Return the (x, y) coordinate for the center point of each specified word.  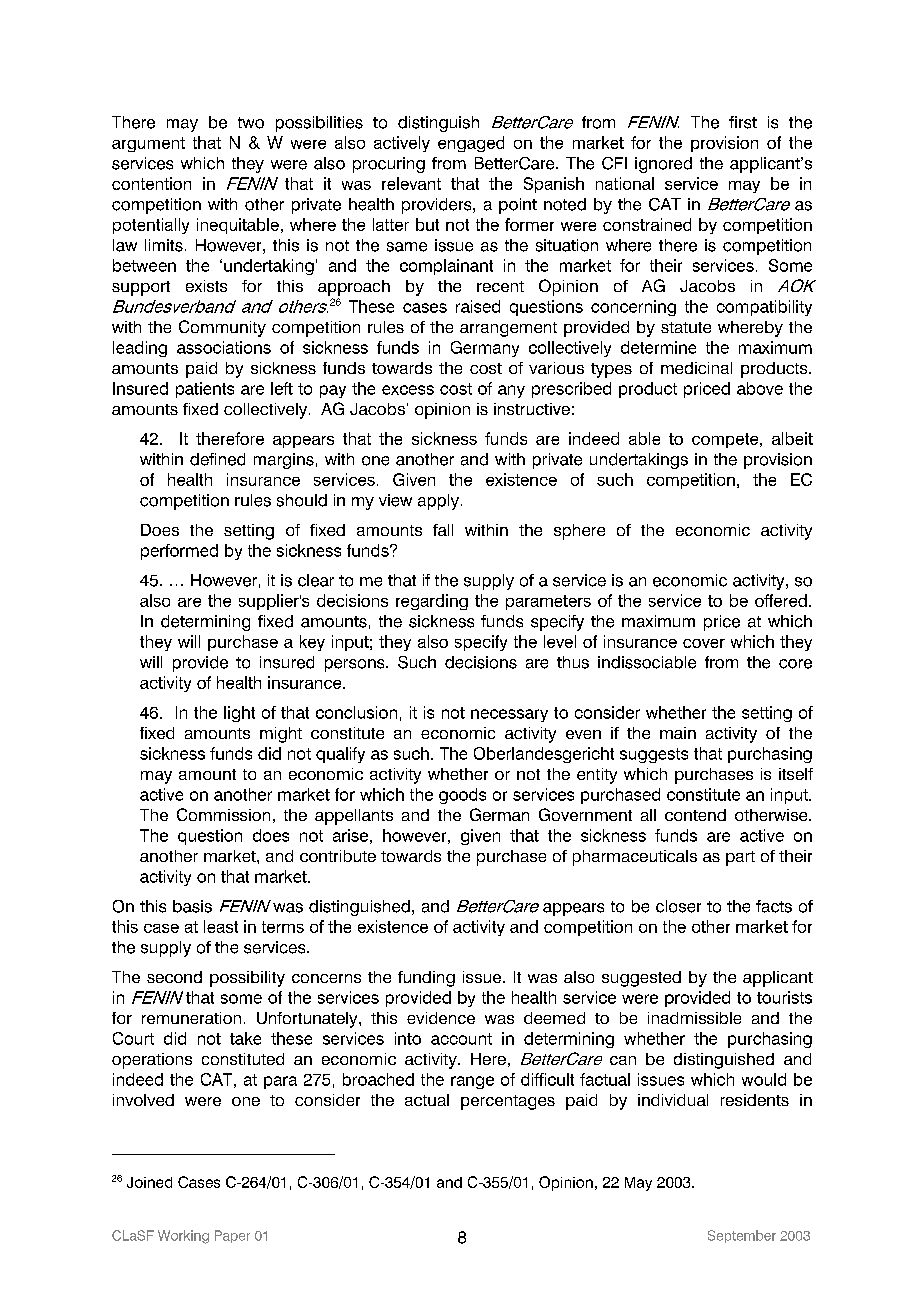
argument (148, 144)
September (742, 1236)
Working (183, 1237)
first (743, 122)
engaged (471, 144)
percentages (508, 1102)
